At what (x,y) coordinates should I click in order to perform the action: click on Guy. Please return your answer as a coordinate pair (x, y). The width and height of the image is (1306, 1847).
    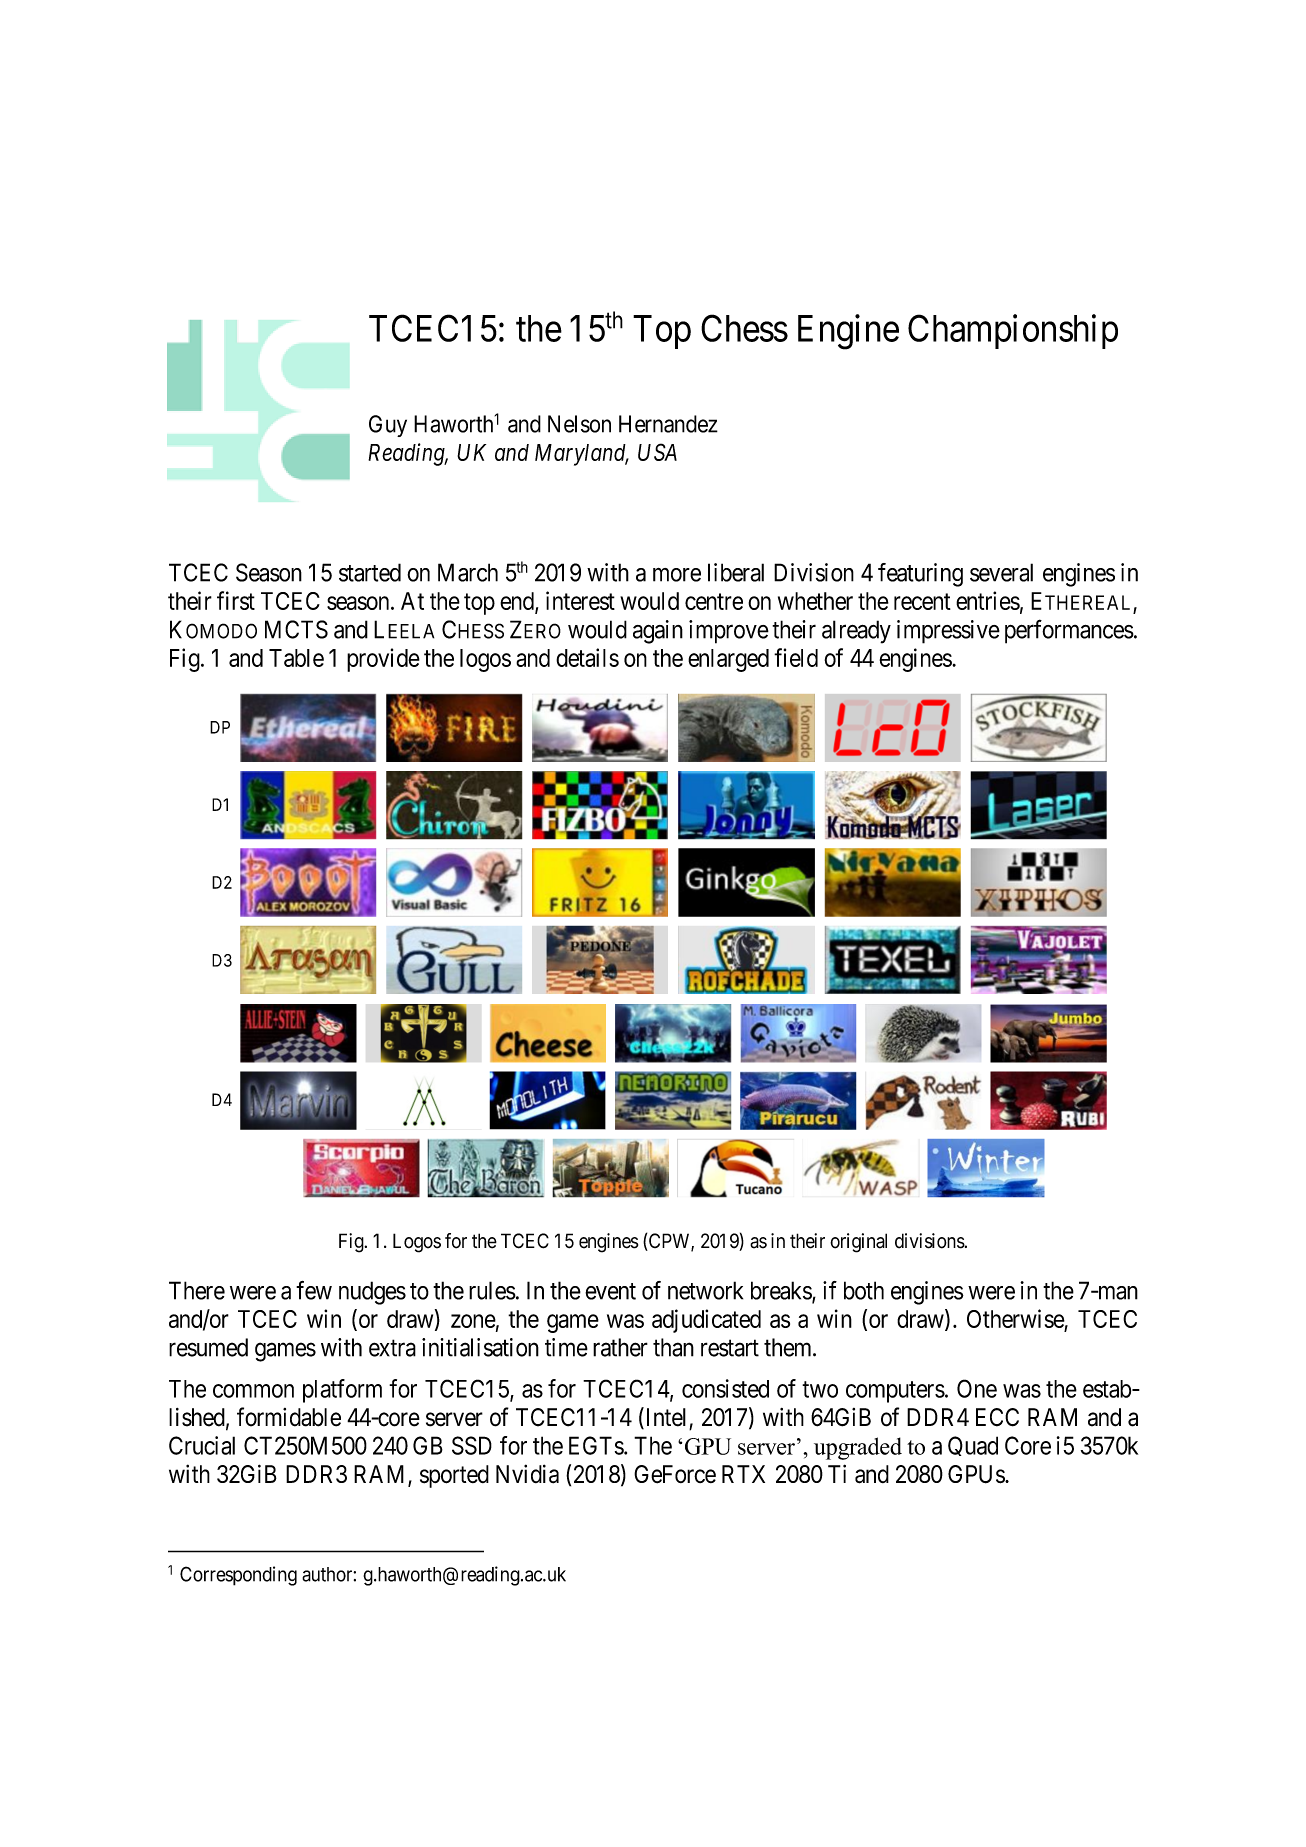
    Looking at the image, I should click on (388, 426).
